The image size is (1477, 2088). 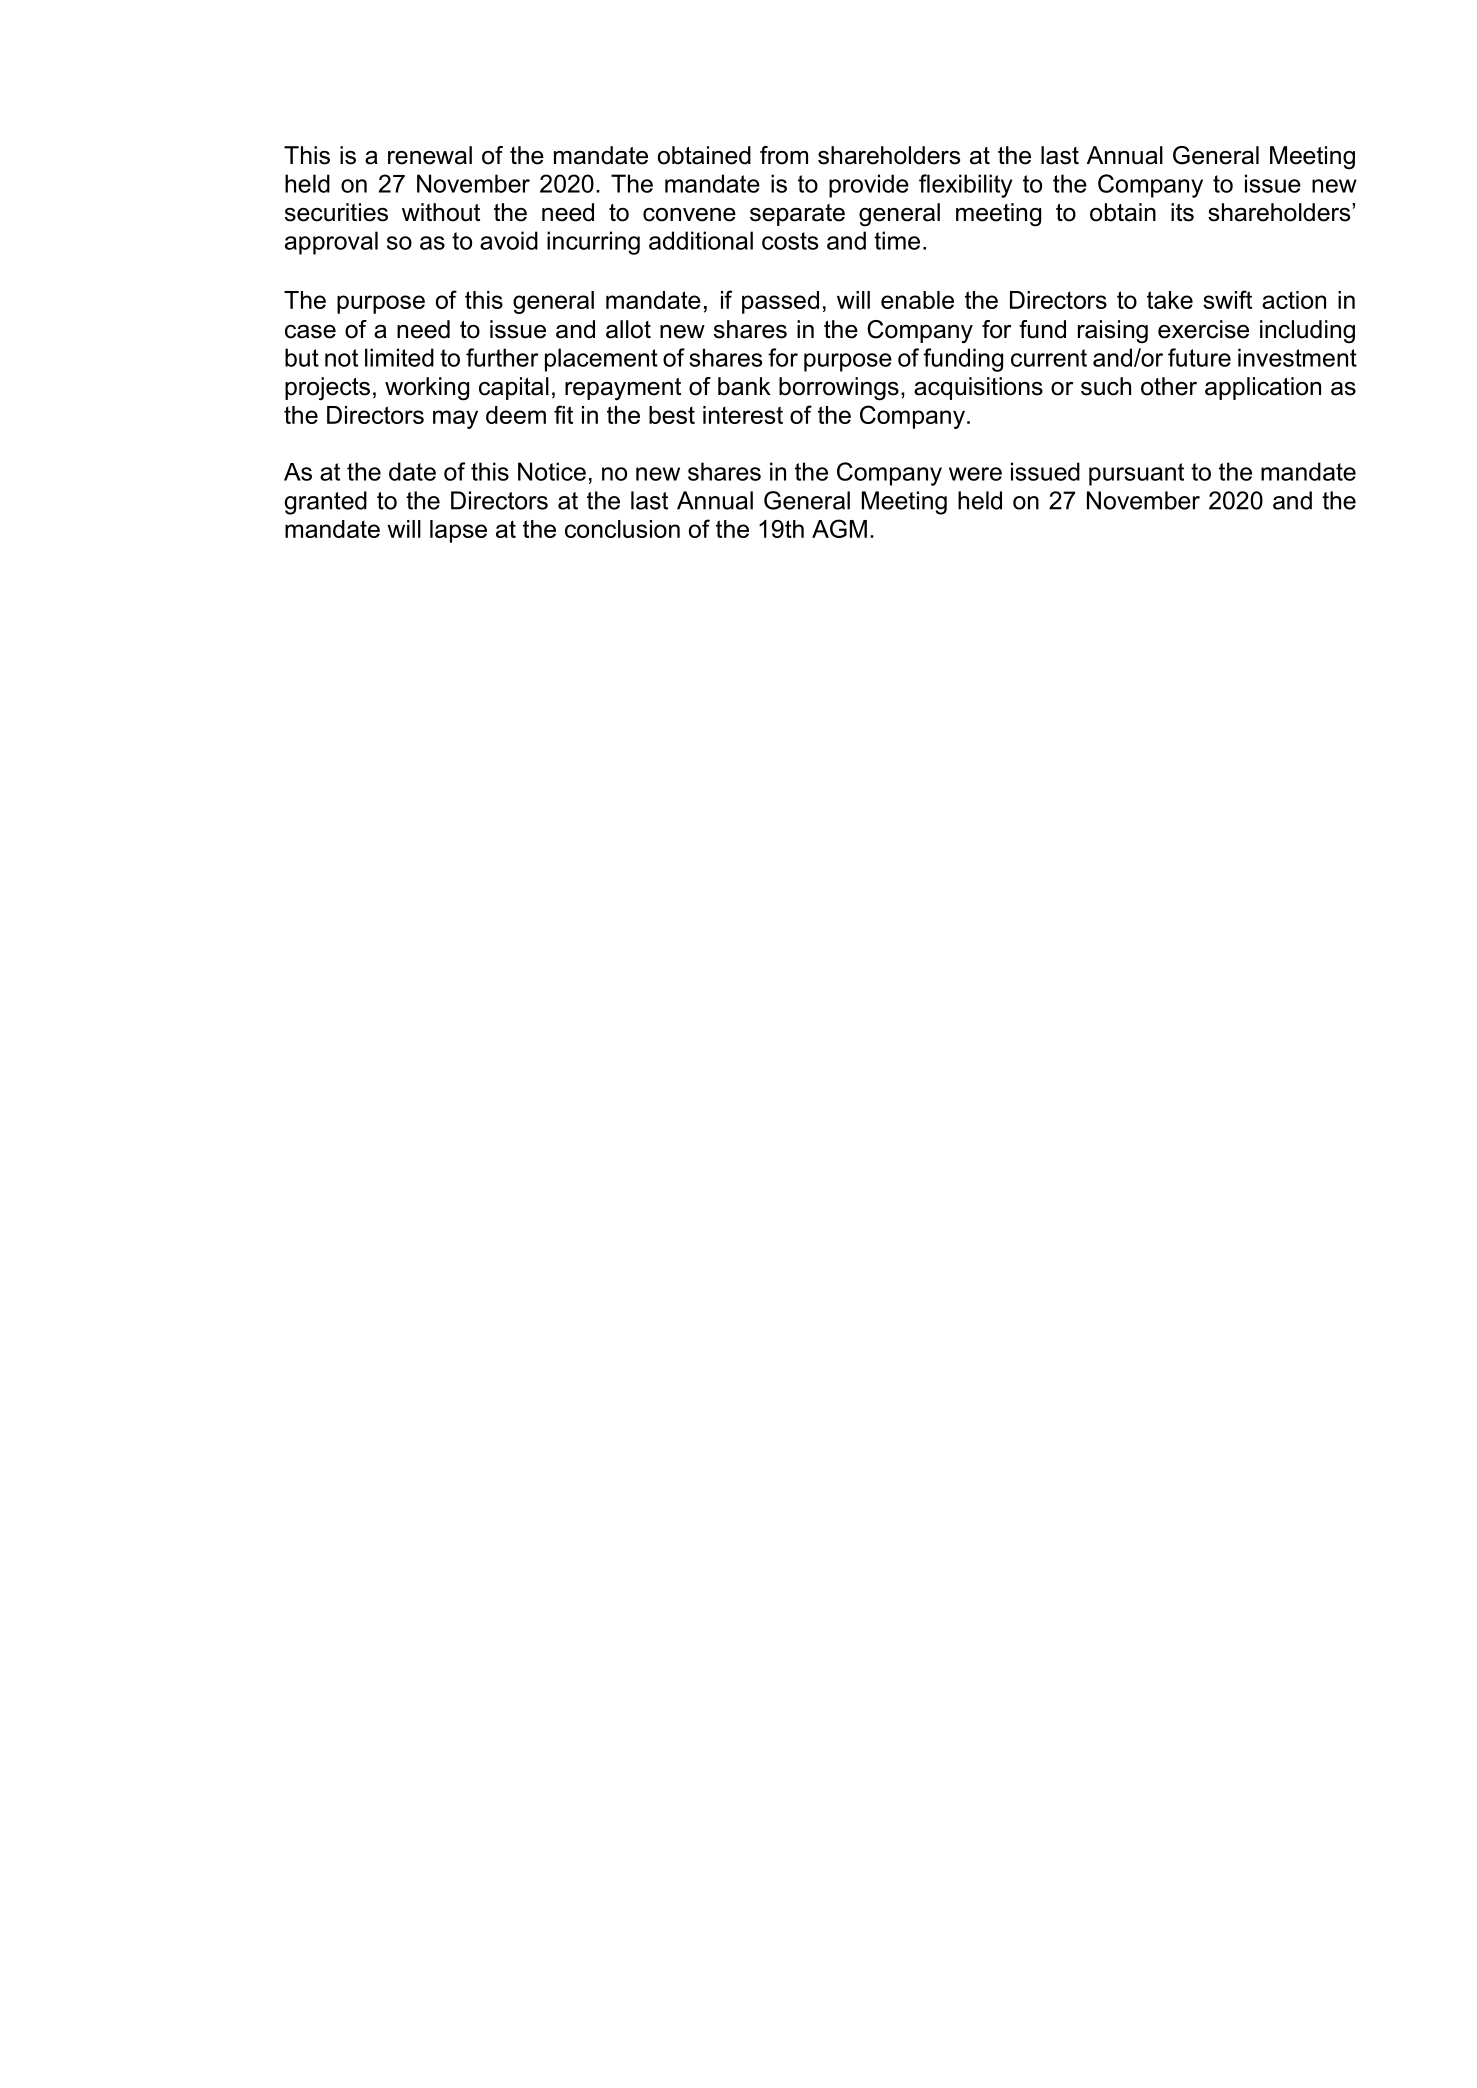 What do you see at coordinates (628, 329) in the screenshot?
I see `allot` at bounding box center [628, 329].
